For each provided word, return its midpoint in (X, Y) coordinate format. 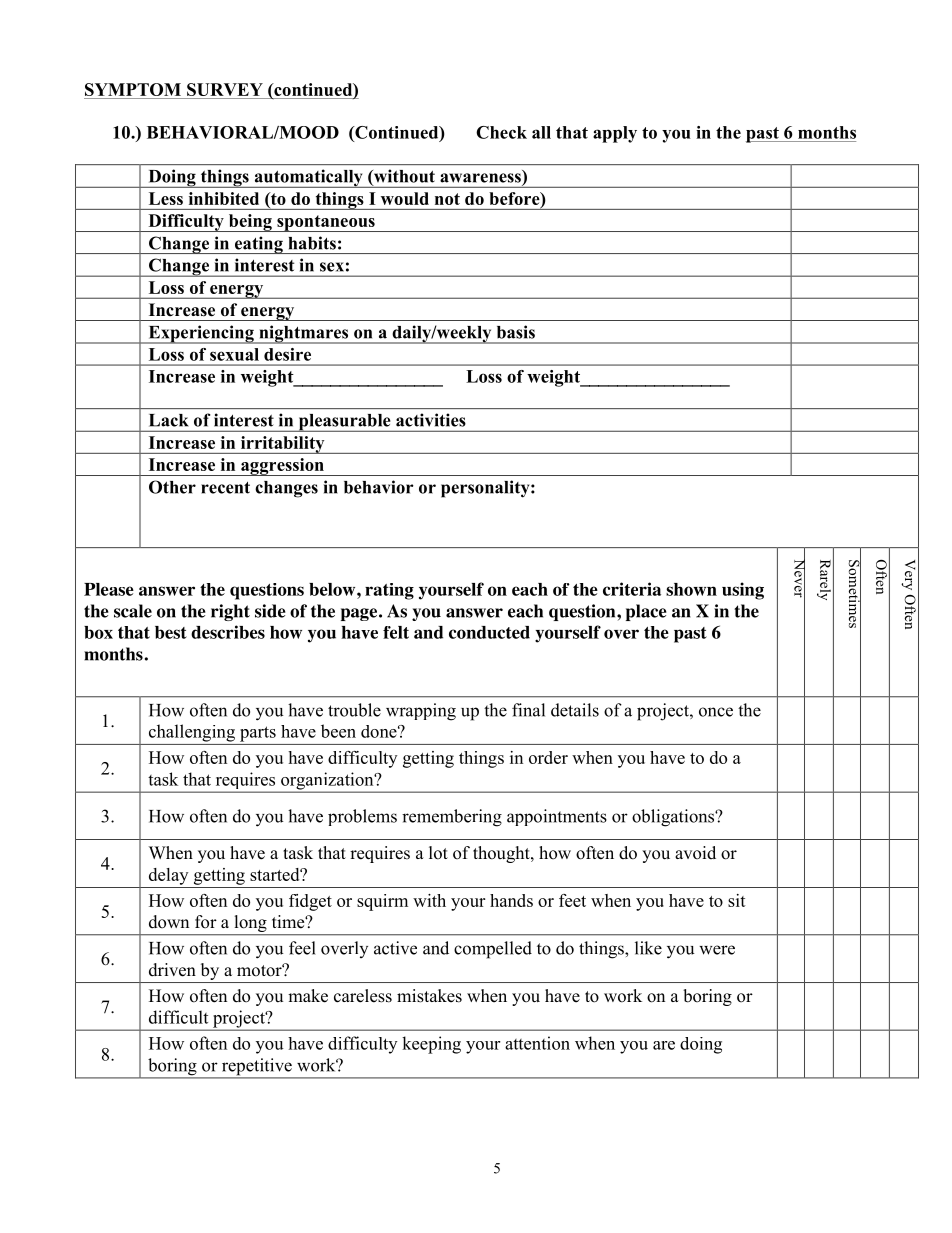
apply (615, 134)
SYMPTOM (133, 89)
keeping (431, 1045)
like (648, 948)
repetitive (256, 1068)
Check (501, 132)
